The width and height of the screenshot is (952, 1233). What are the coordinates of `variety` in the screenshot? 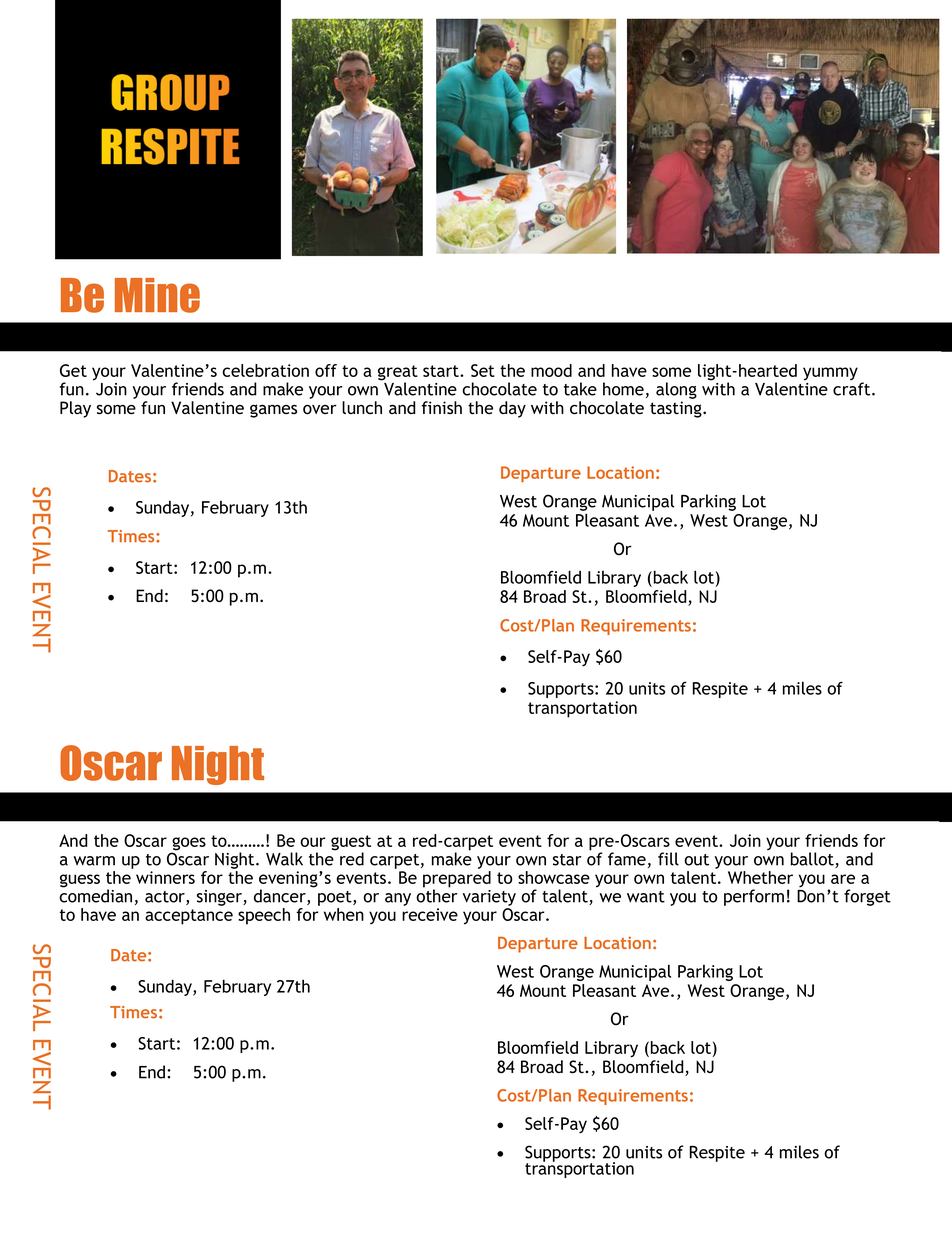 It's located at (489, 898).
